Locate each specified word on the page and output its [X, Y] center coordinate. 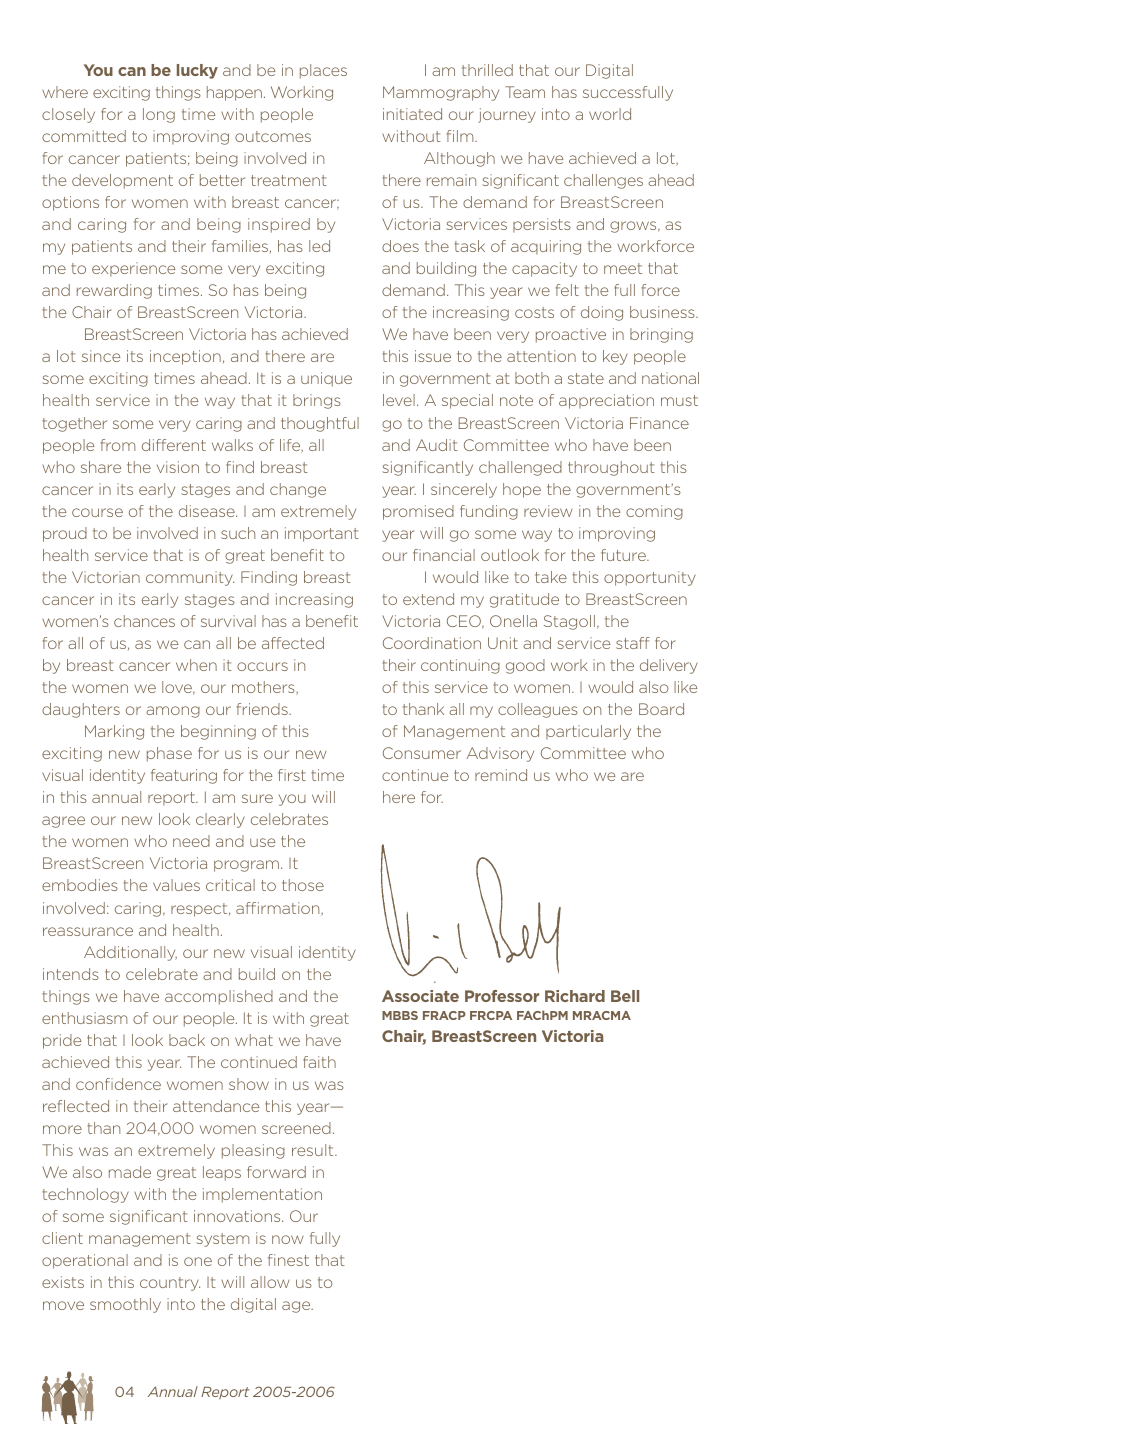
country [170, 1284]
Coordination [432, 643]
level [399, 400]
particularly [588, 732]
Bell [625, 996]
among [173, 712]
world [610, 114]
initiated [412, 114]
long [159, 115]
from [118, 445]
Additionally [130, 953]
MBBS [400, 1015]
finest [288, 1260]
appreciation [606, 401]
